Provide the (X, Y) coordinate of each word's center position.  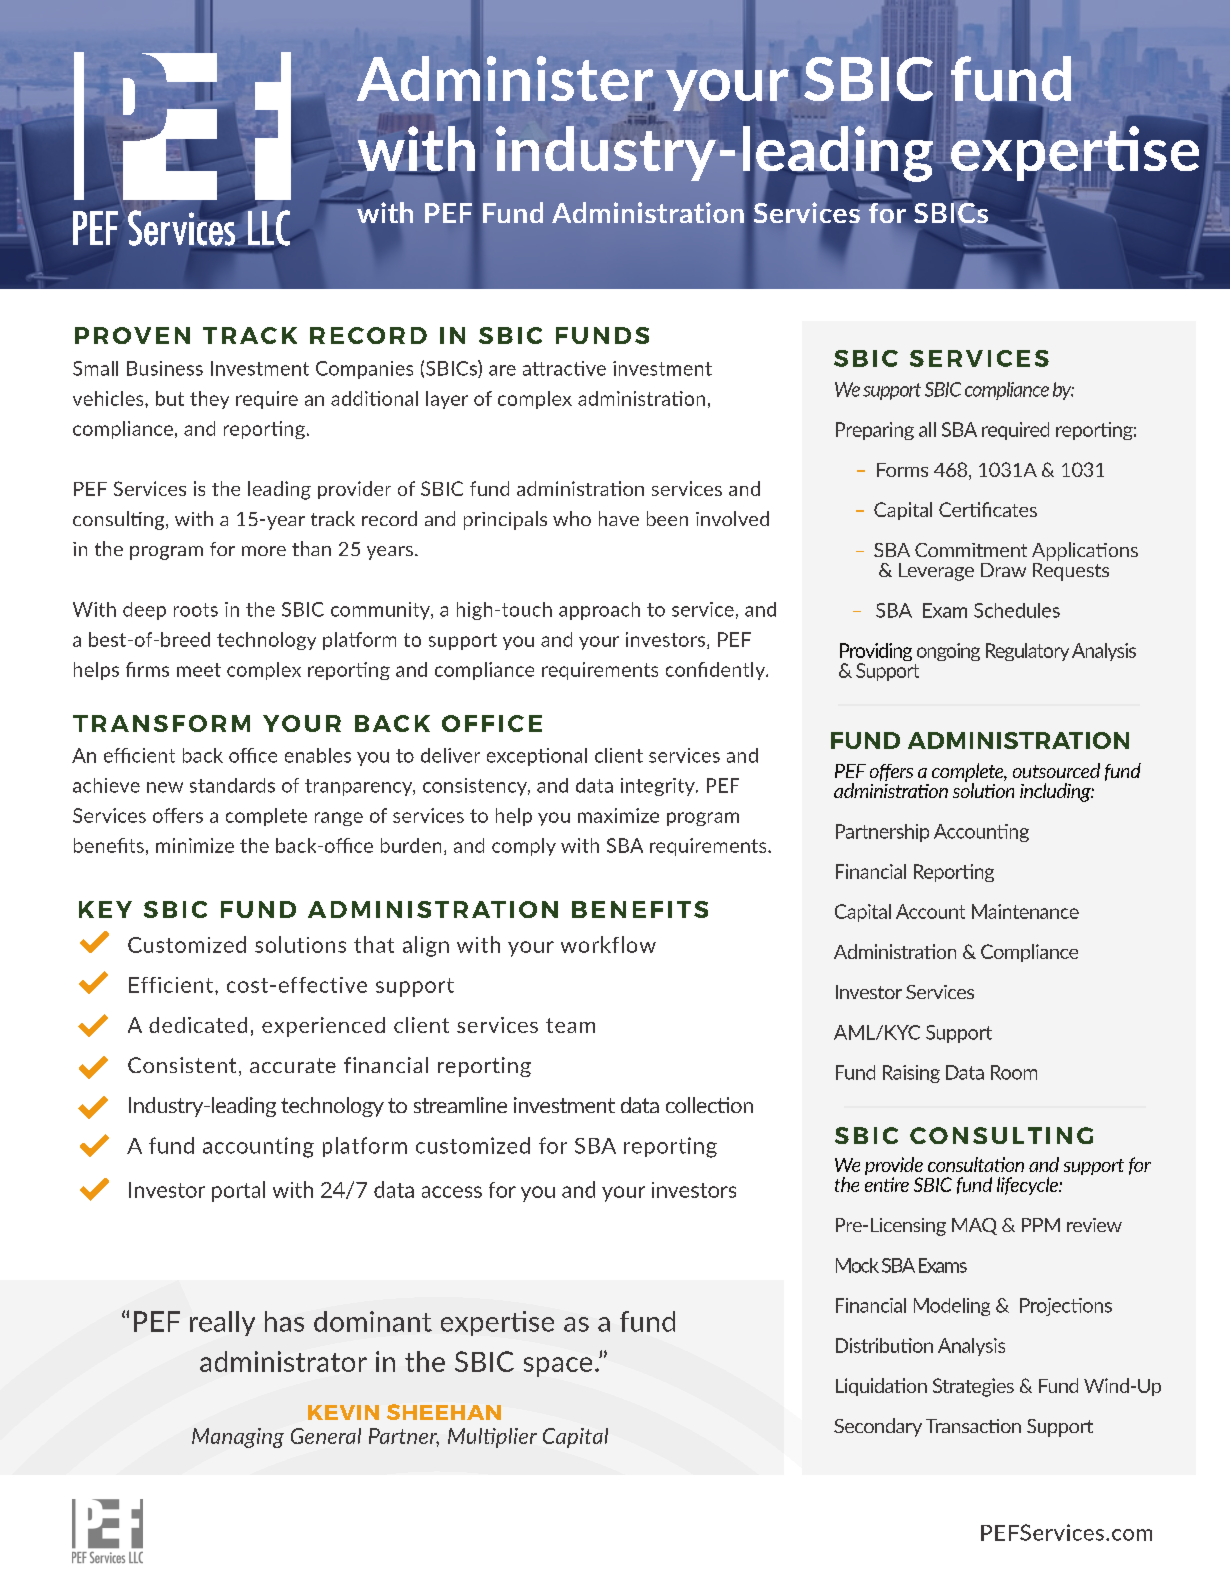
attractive (564, 368)
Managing (238, 1438)
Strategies (973, 1387)
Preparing (875, 431)
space (558, 1367)
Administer (506, 80)
